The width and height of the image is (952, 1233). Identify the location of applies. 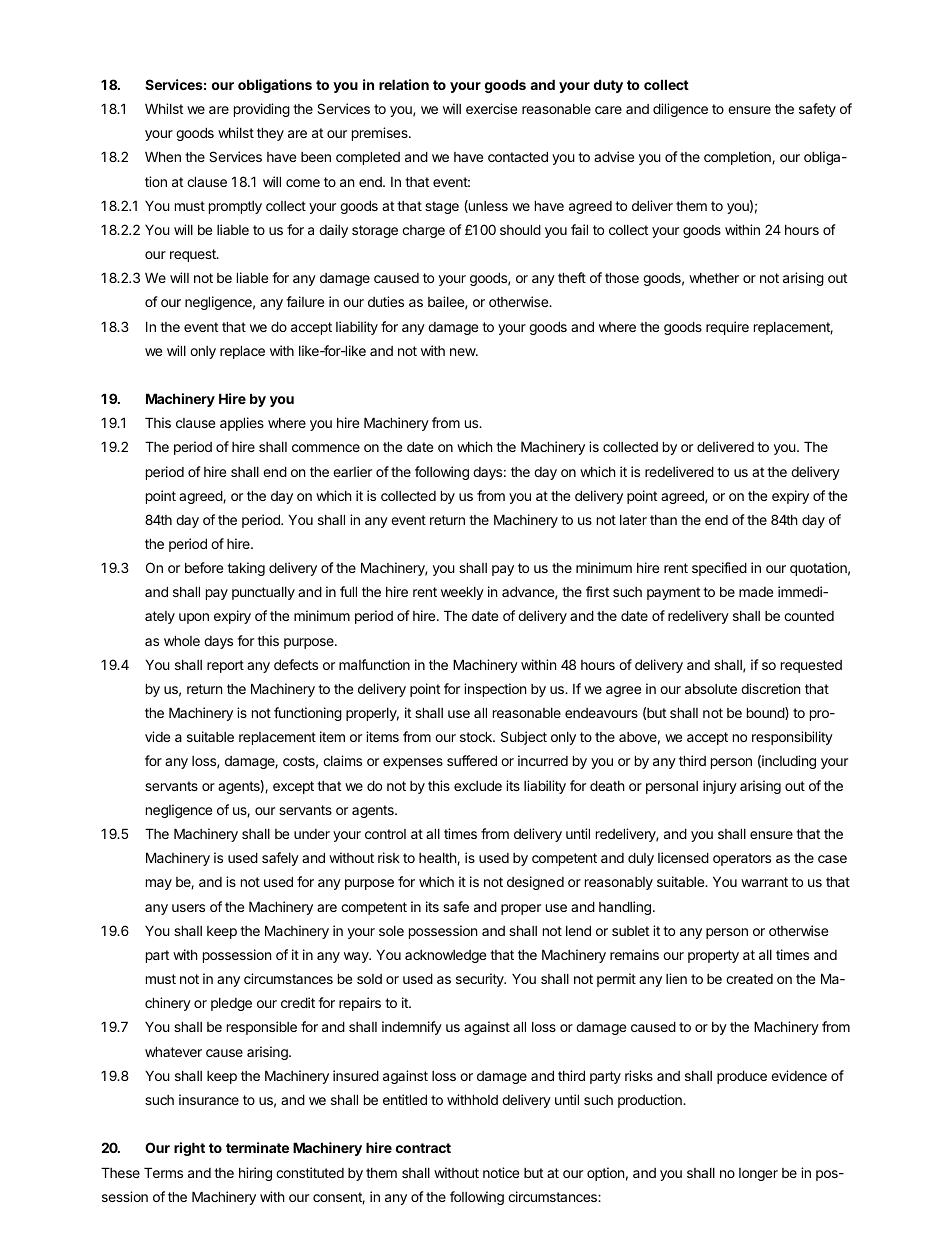
(242, 424).
